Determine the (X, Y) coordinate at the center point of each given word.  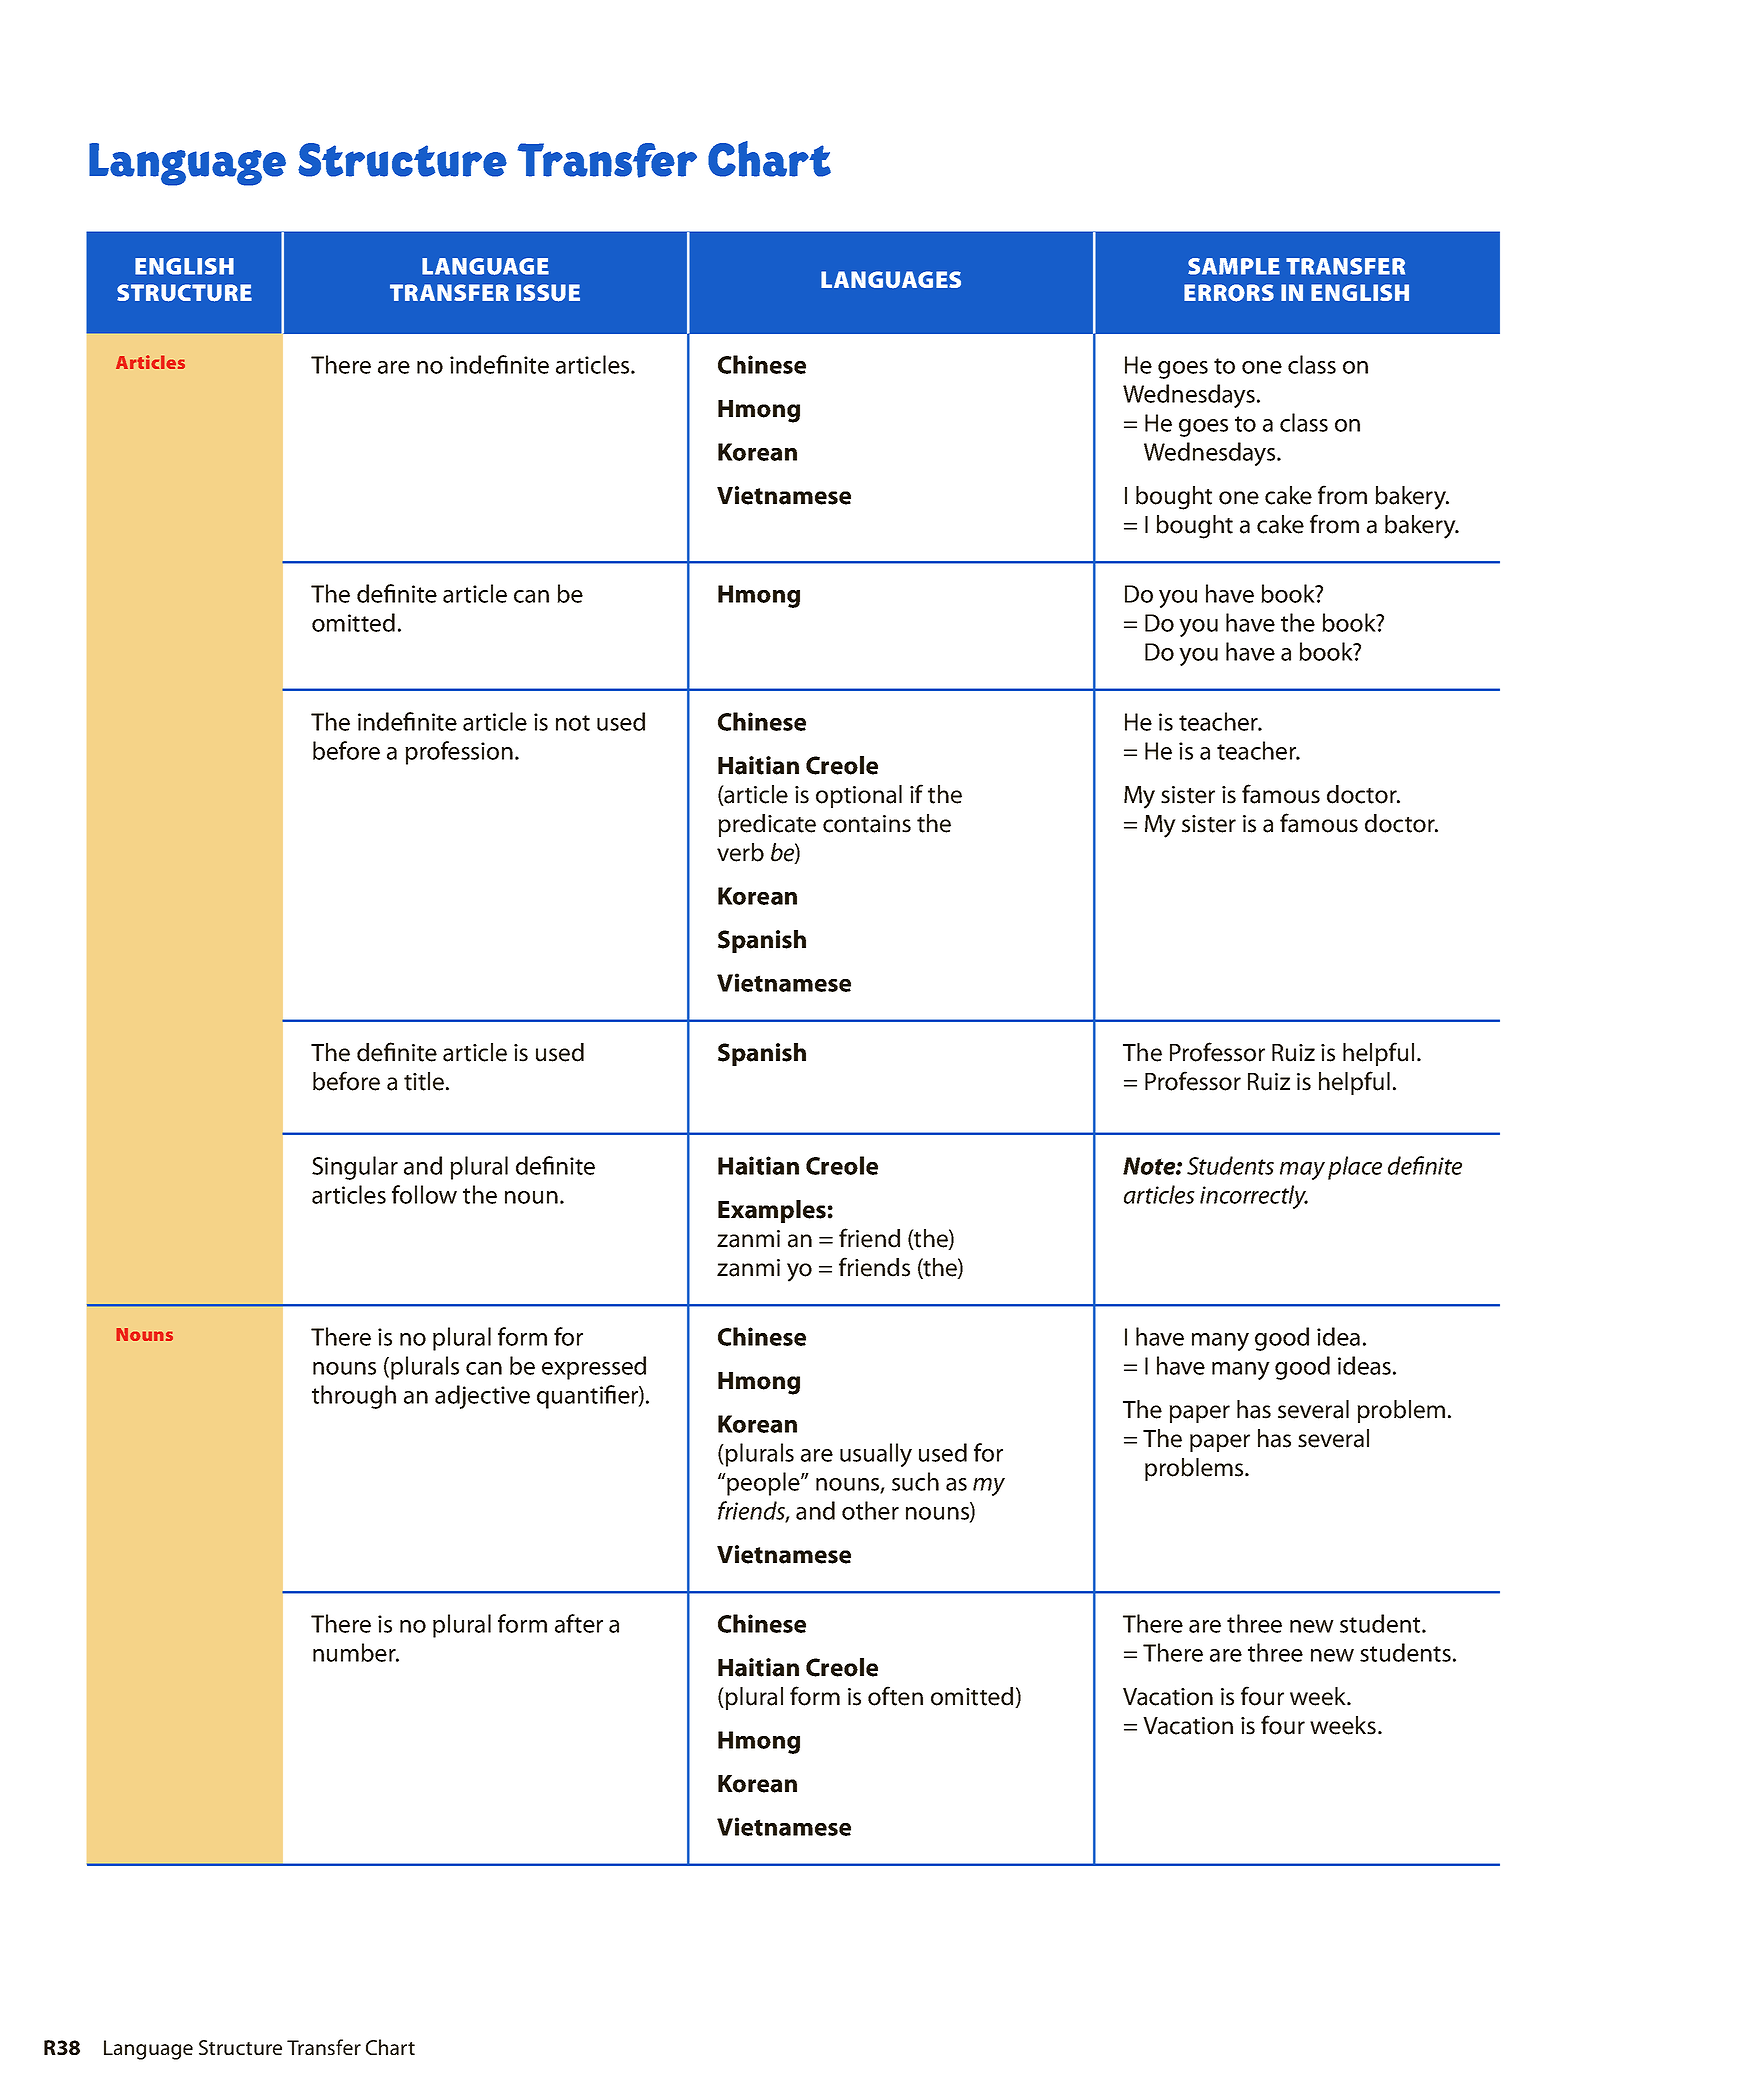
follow (424, 1194)
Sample (1234, 266)
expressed (594, 1368)
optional (859, 796)
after (579, 1623)
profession (459, 753)
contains (867, 824)
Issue (548, 293)
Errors (1229, 293)
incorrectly (1254, 1197)
